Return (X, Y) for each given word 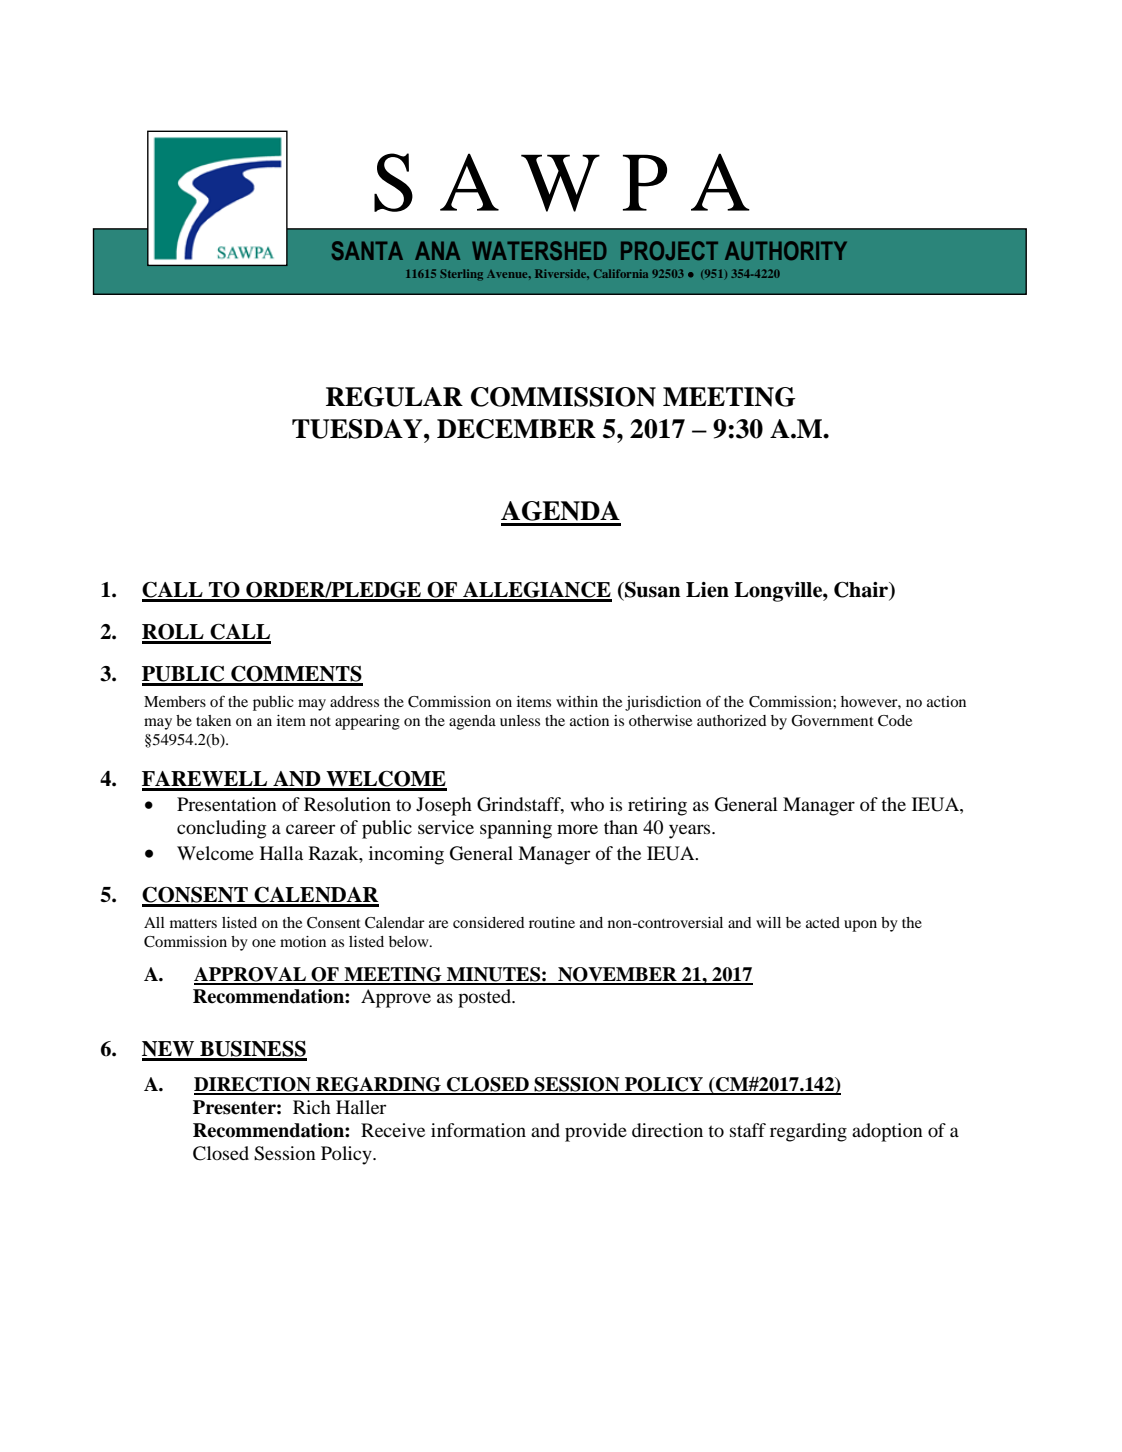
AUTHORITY (786, 250)
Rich (312, 1107)
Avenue (508, 274)
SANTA (367, 250)
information (478, 1130)
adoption (887, 1132)
